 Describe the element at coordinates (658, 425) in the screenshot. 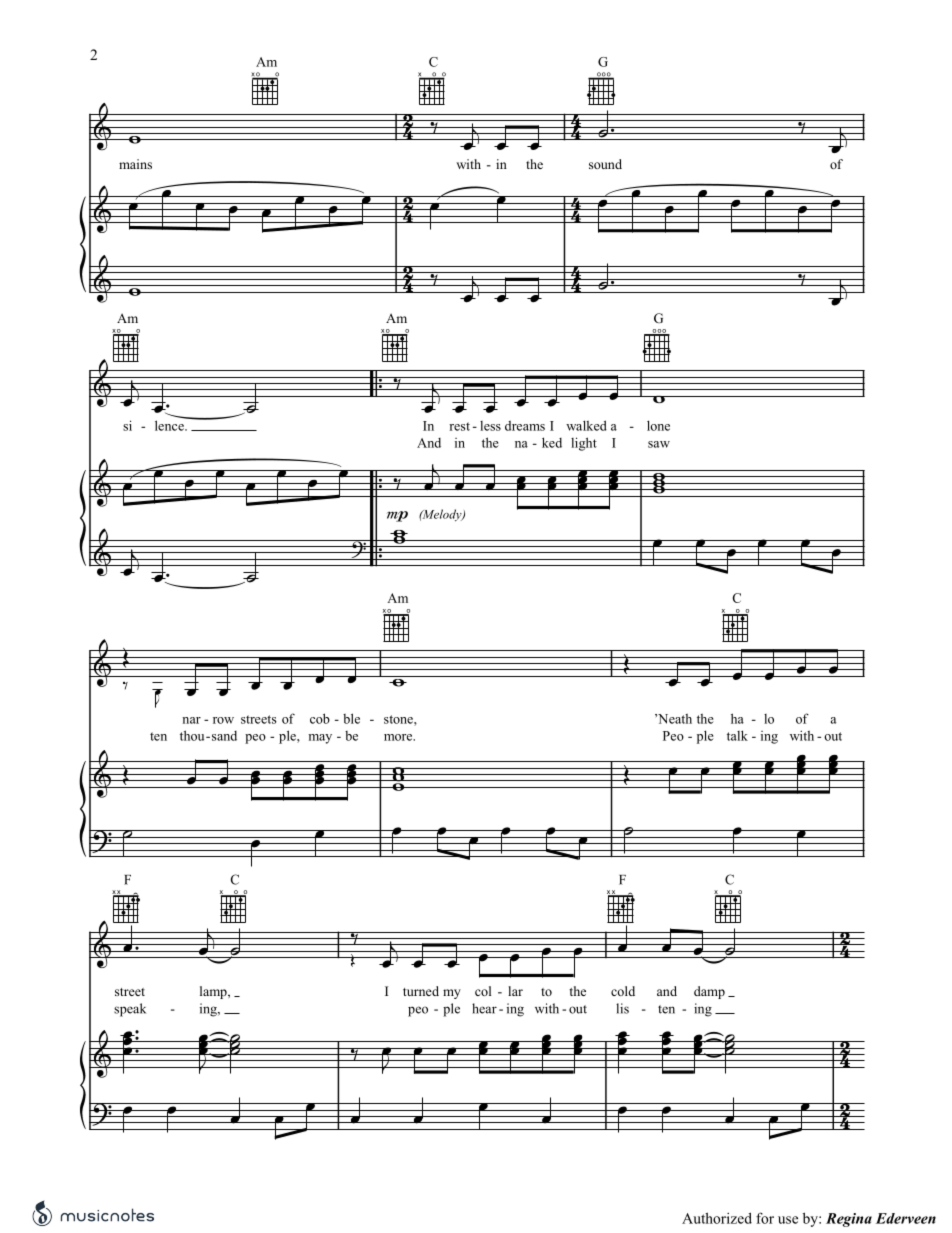

I see `lone` at that location.
